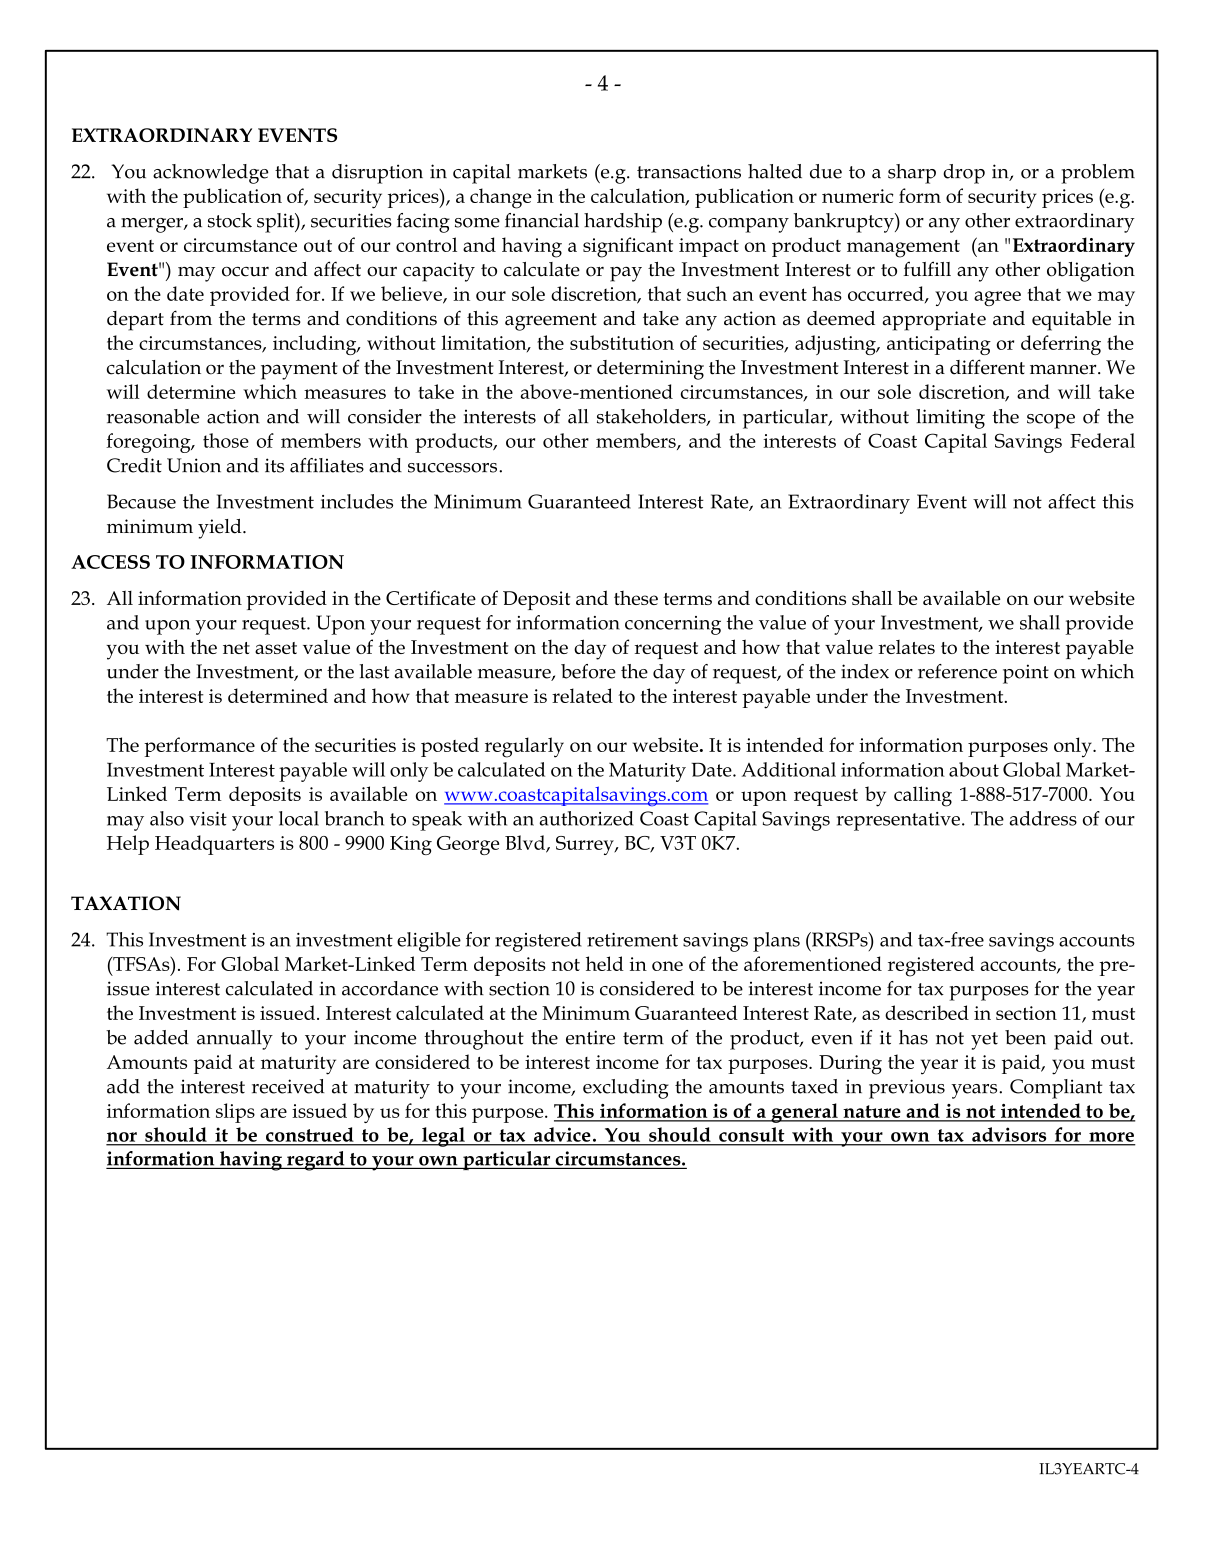  I want to click on advisors, so click(1009, 1134).
